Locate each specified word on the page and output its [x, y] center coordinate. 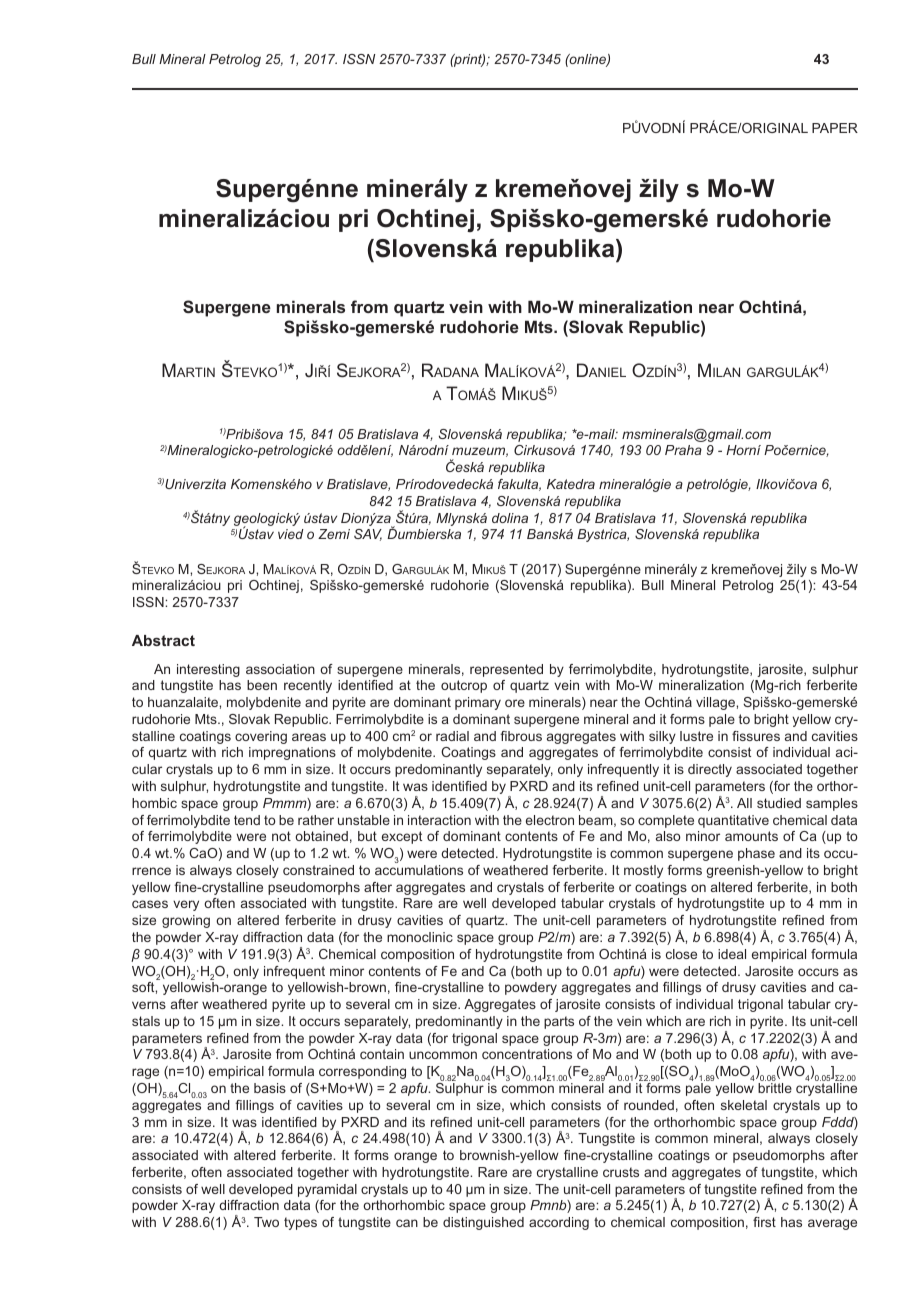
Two [266, 1222]
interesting [208, 670]
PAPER [835, 128]
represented [506, 670]
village [716, 703]
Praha [683, 450]
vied [291, 534]
